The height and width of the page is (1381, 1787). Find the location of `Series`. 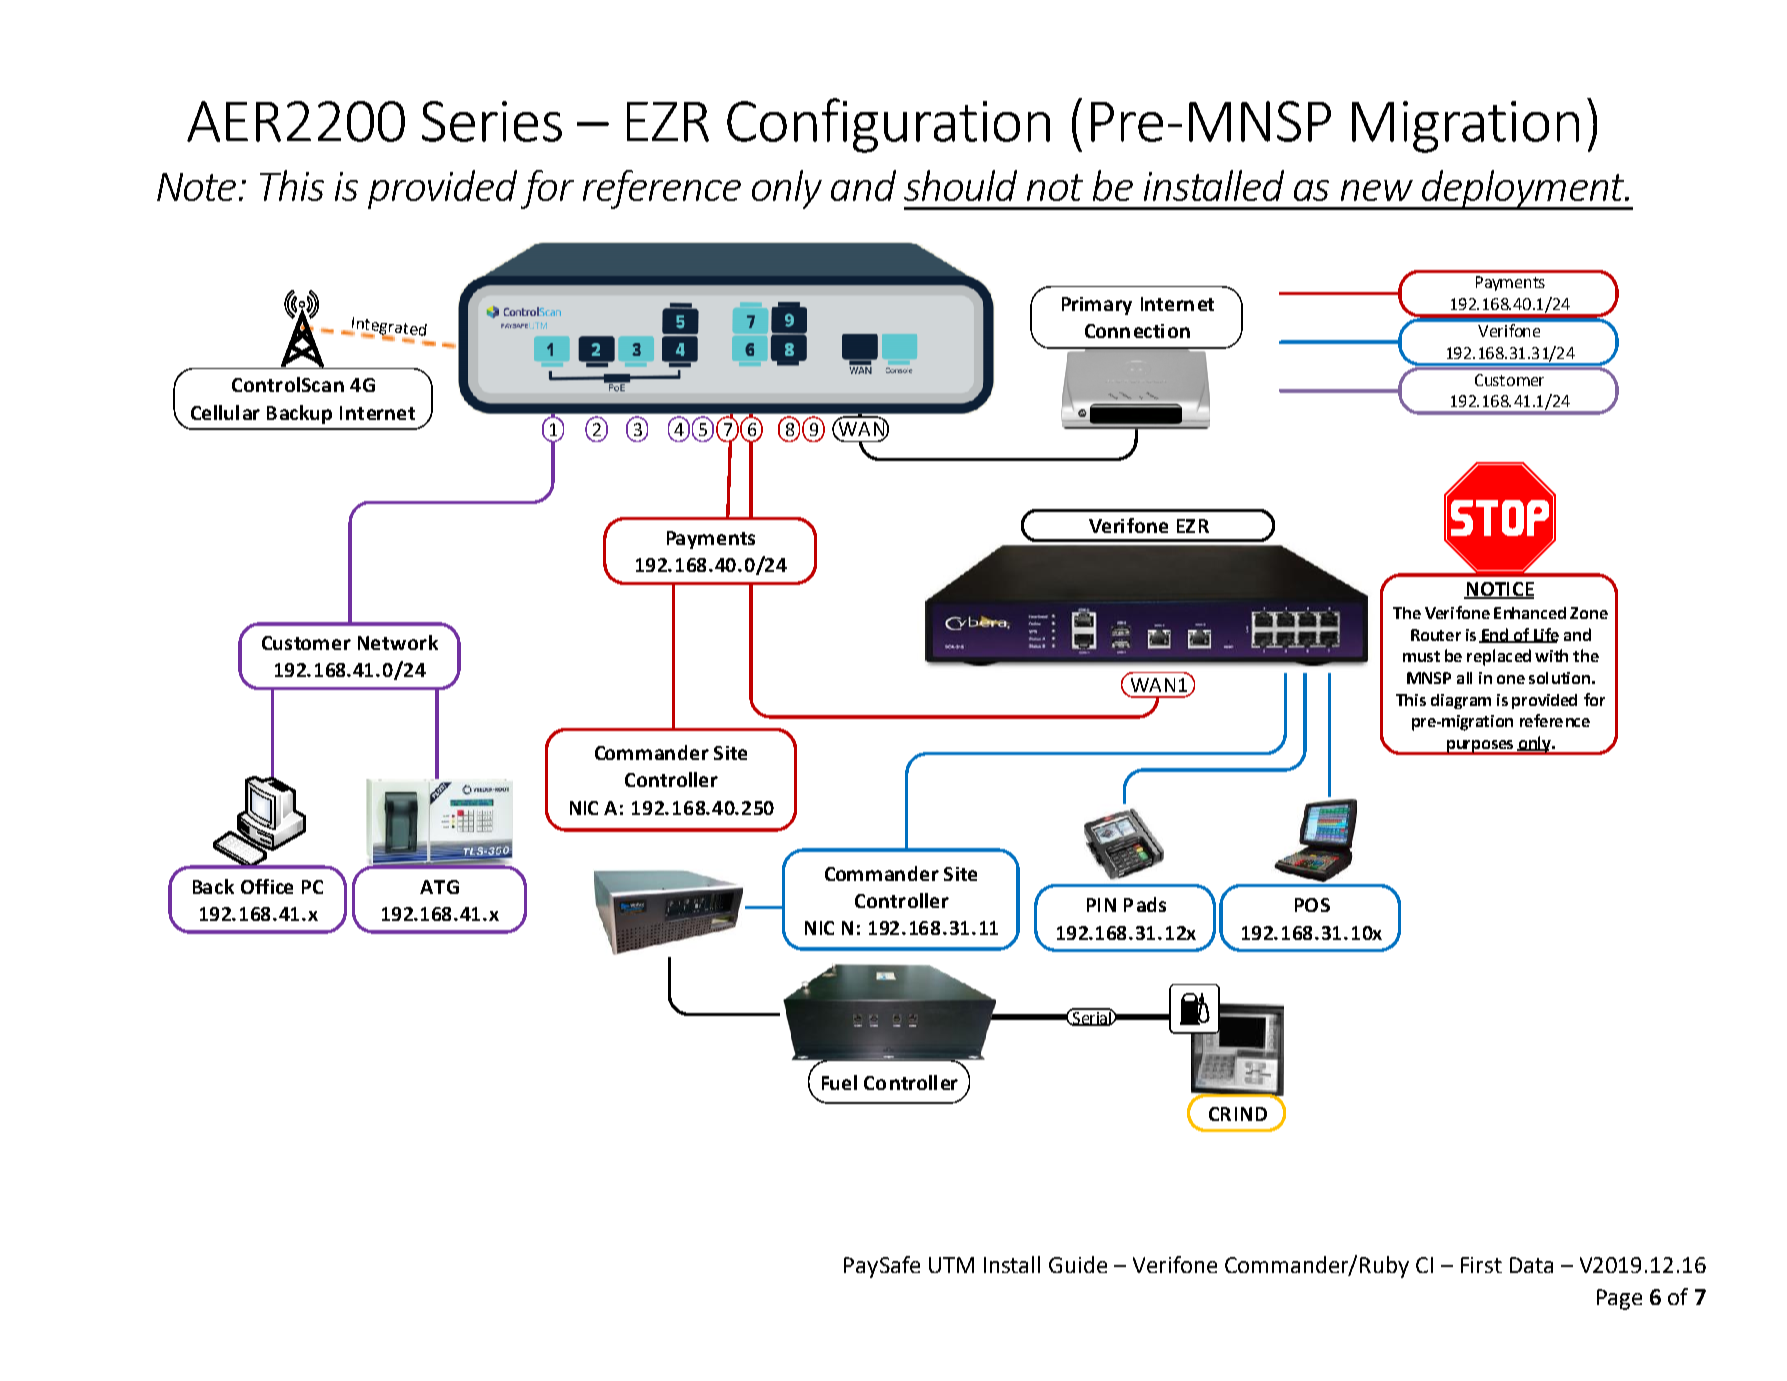

Series is located at coordinates (492, 121).
